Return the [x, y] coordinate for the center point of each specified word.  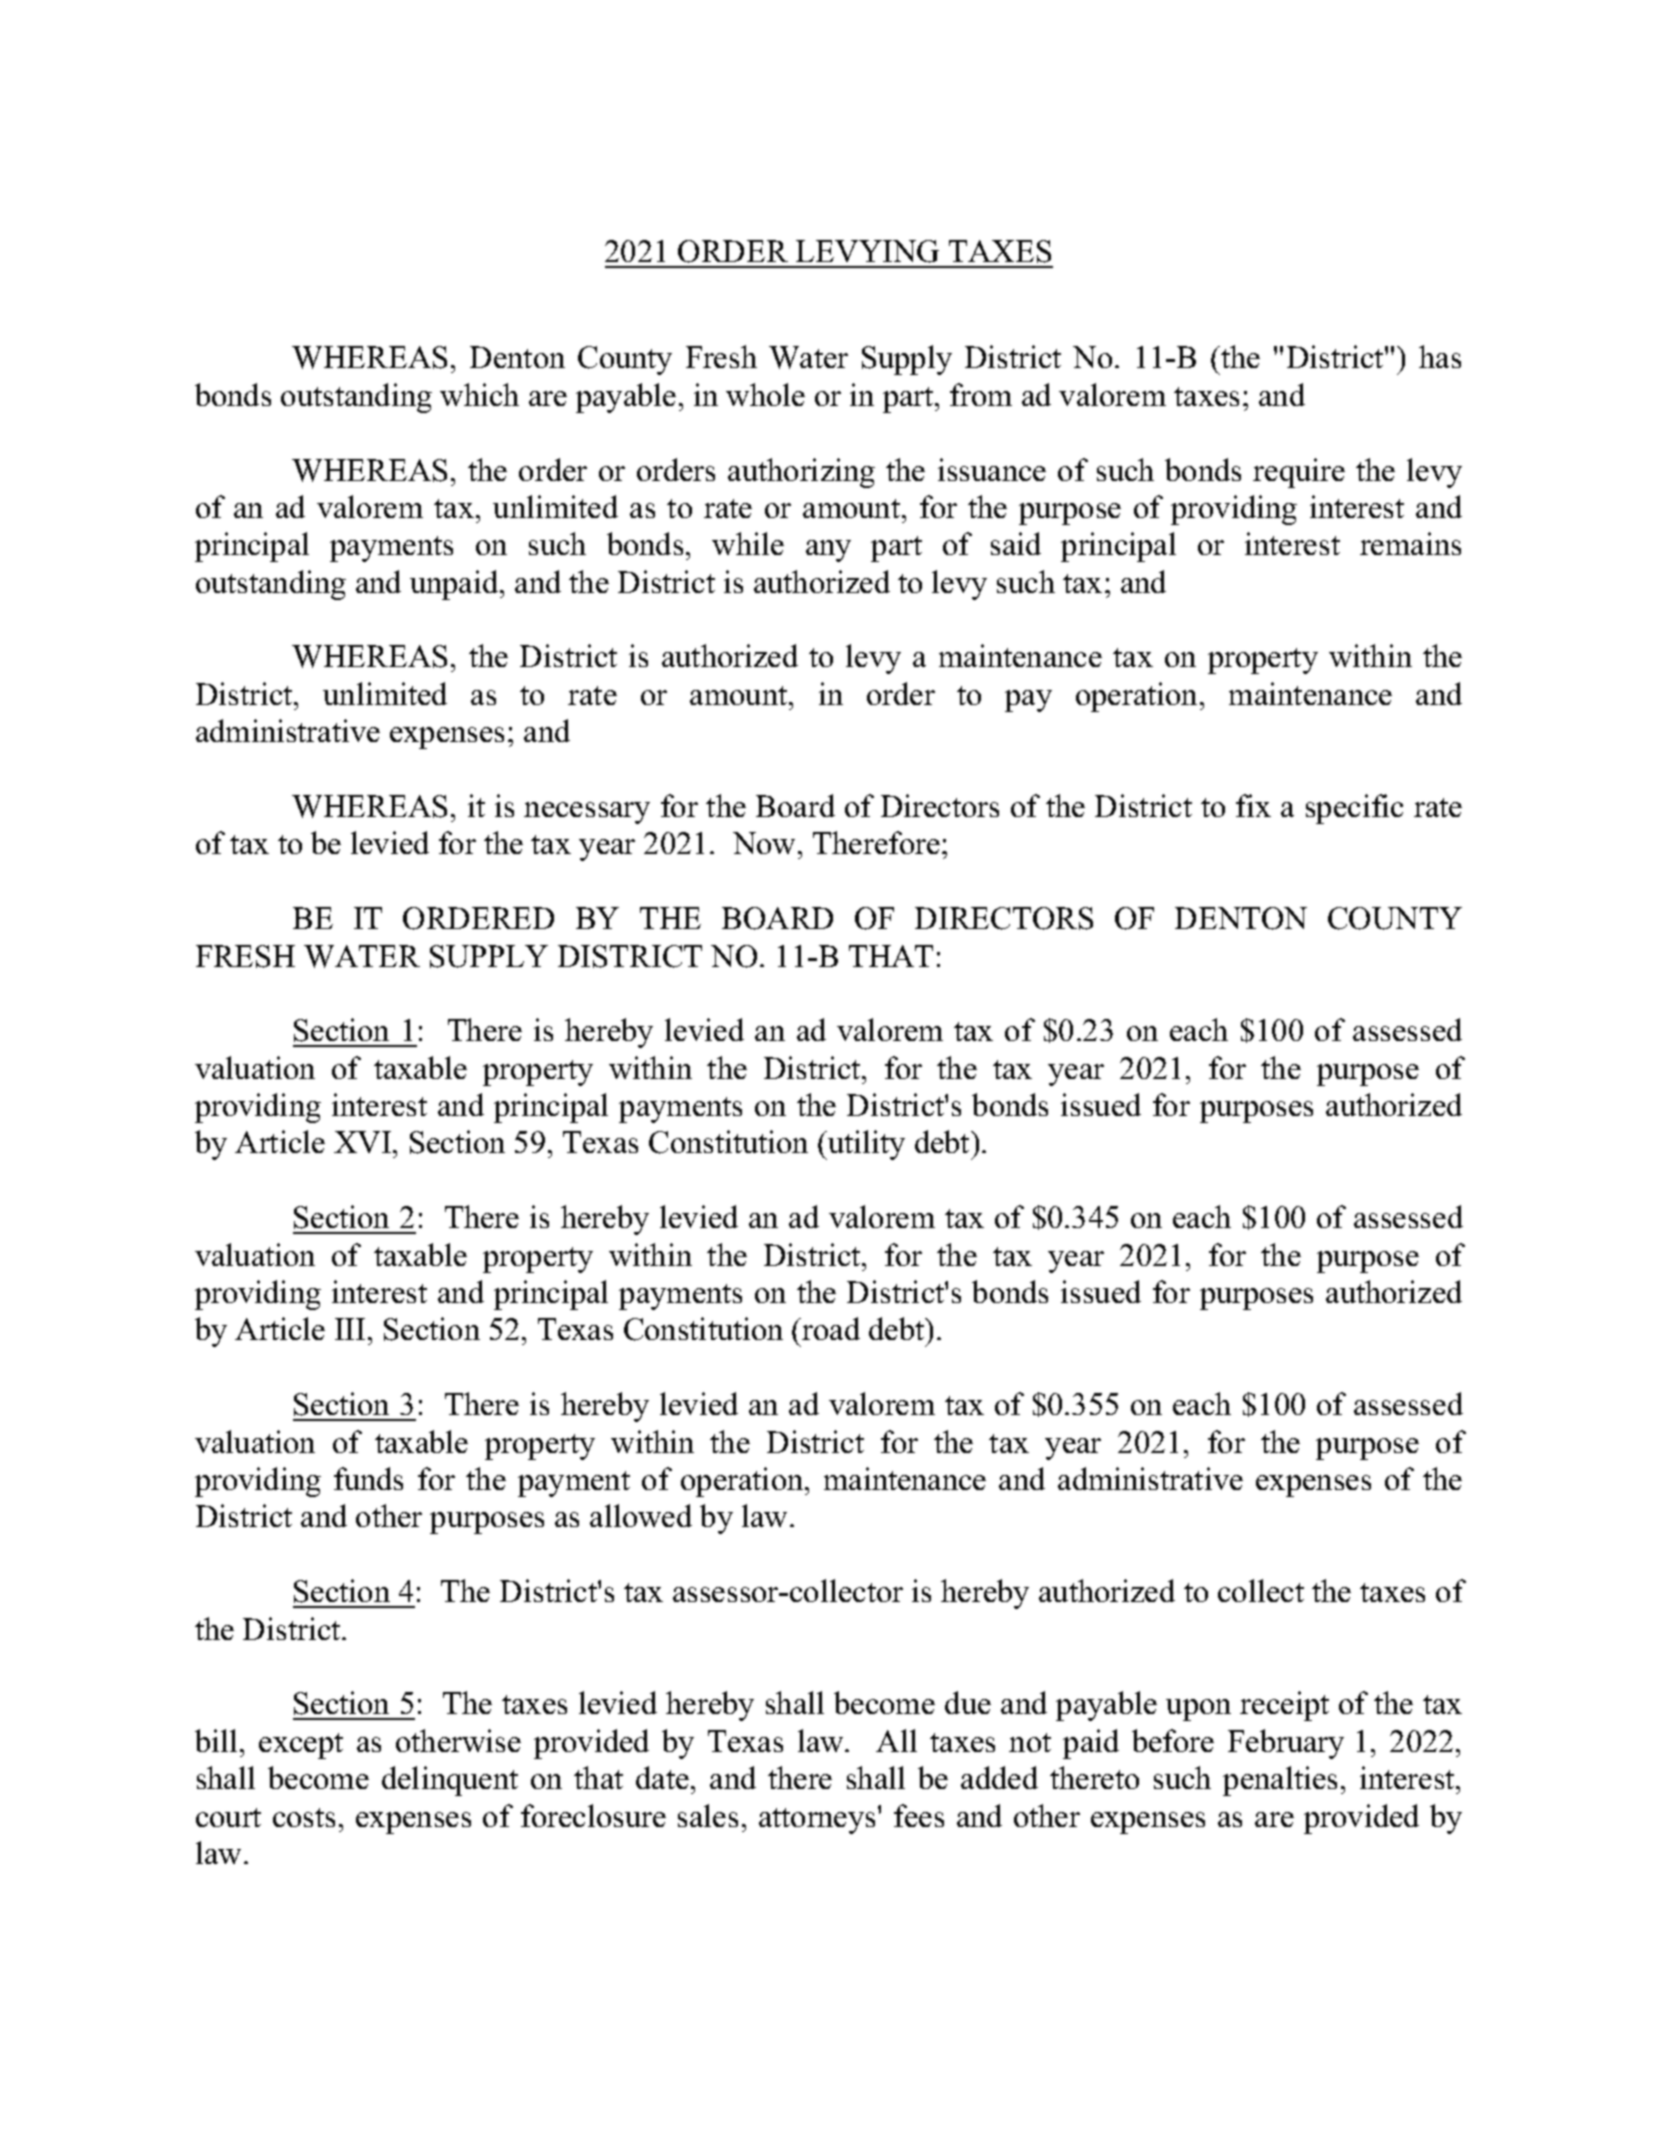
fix [1253, 805]
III [350, 1329]
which [479, 394]
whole [765, 394]
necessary [587, 813]
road [831, 1328]
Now [766, 843]
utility [865, 1145]
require [1299, 473]
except [301, 1746]
